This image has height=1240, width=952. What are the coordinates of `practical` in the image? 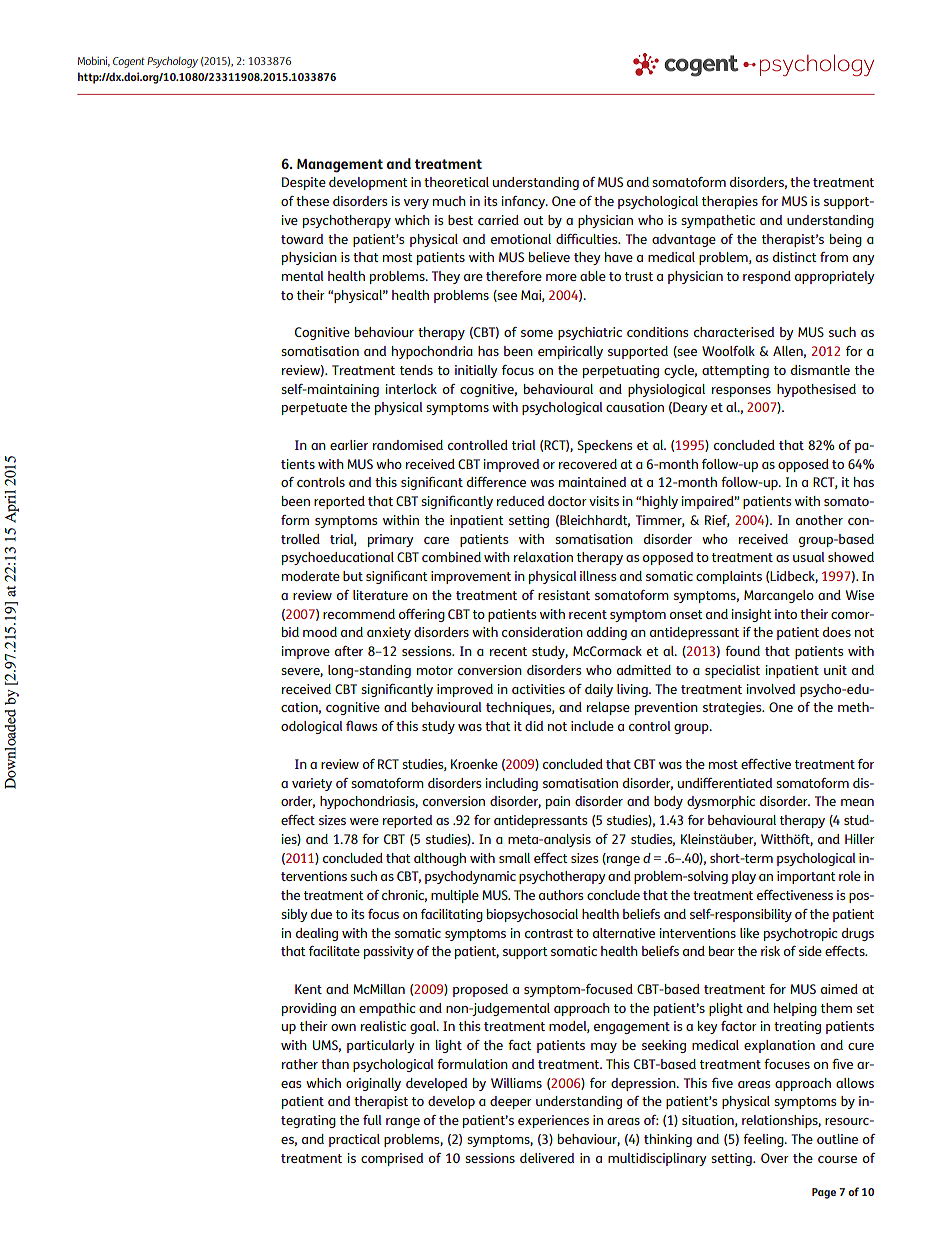 It's located at (354, 1140).
